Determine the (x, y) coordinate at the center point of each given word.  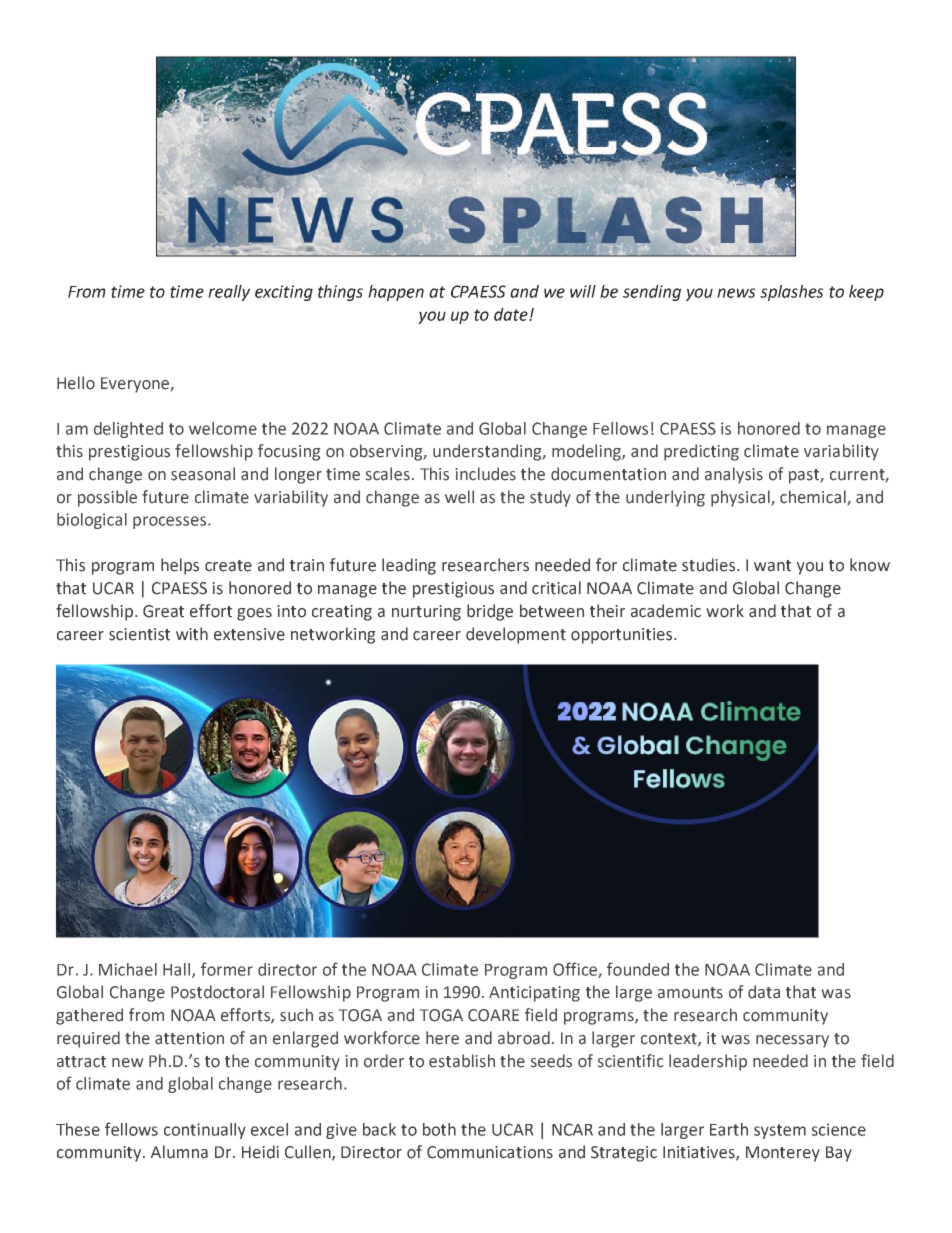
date (512, 314)
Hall (178, 970)
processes (169, 522)
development (516, 635)
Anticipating (534, 994)
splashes (792, 293)
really (229, 293)
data (764, 992)
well (459, 497)
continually (205, 1131)
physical (740, 498)
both (439, 1129)
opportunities (623, 636)
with (192, 634)
